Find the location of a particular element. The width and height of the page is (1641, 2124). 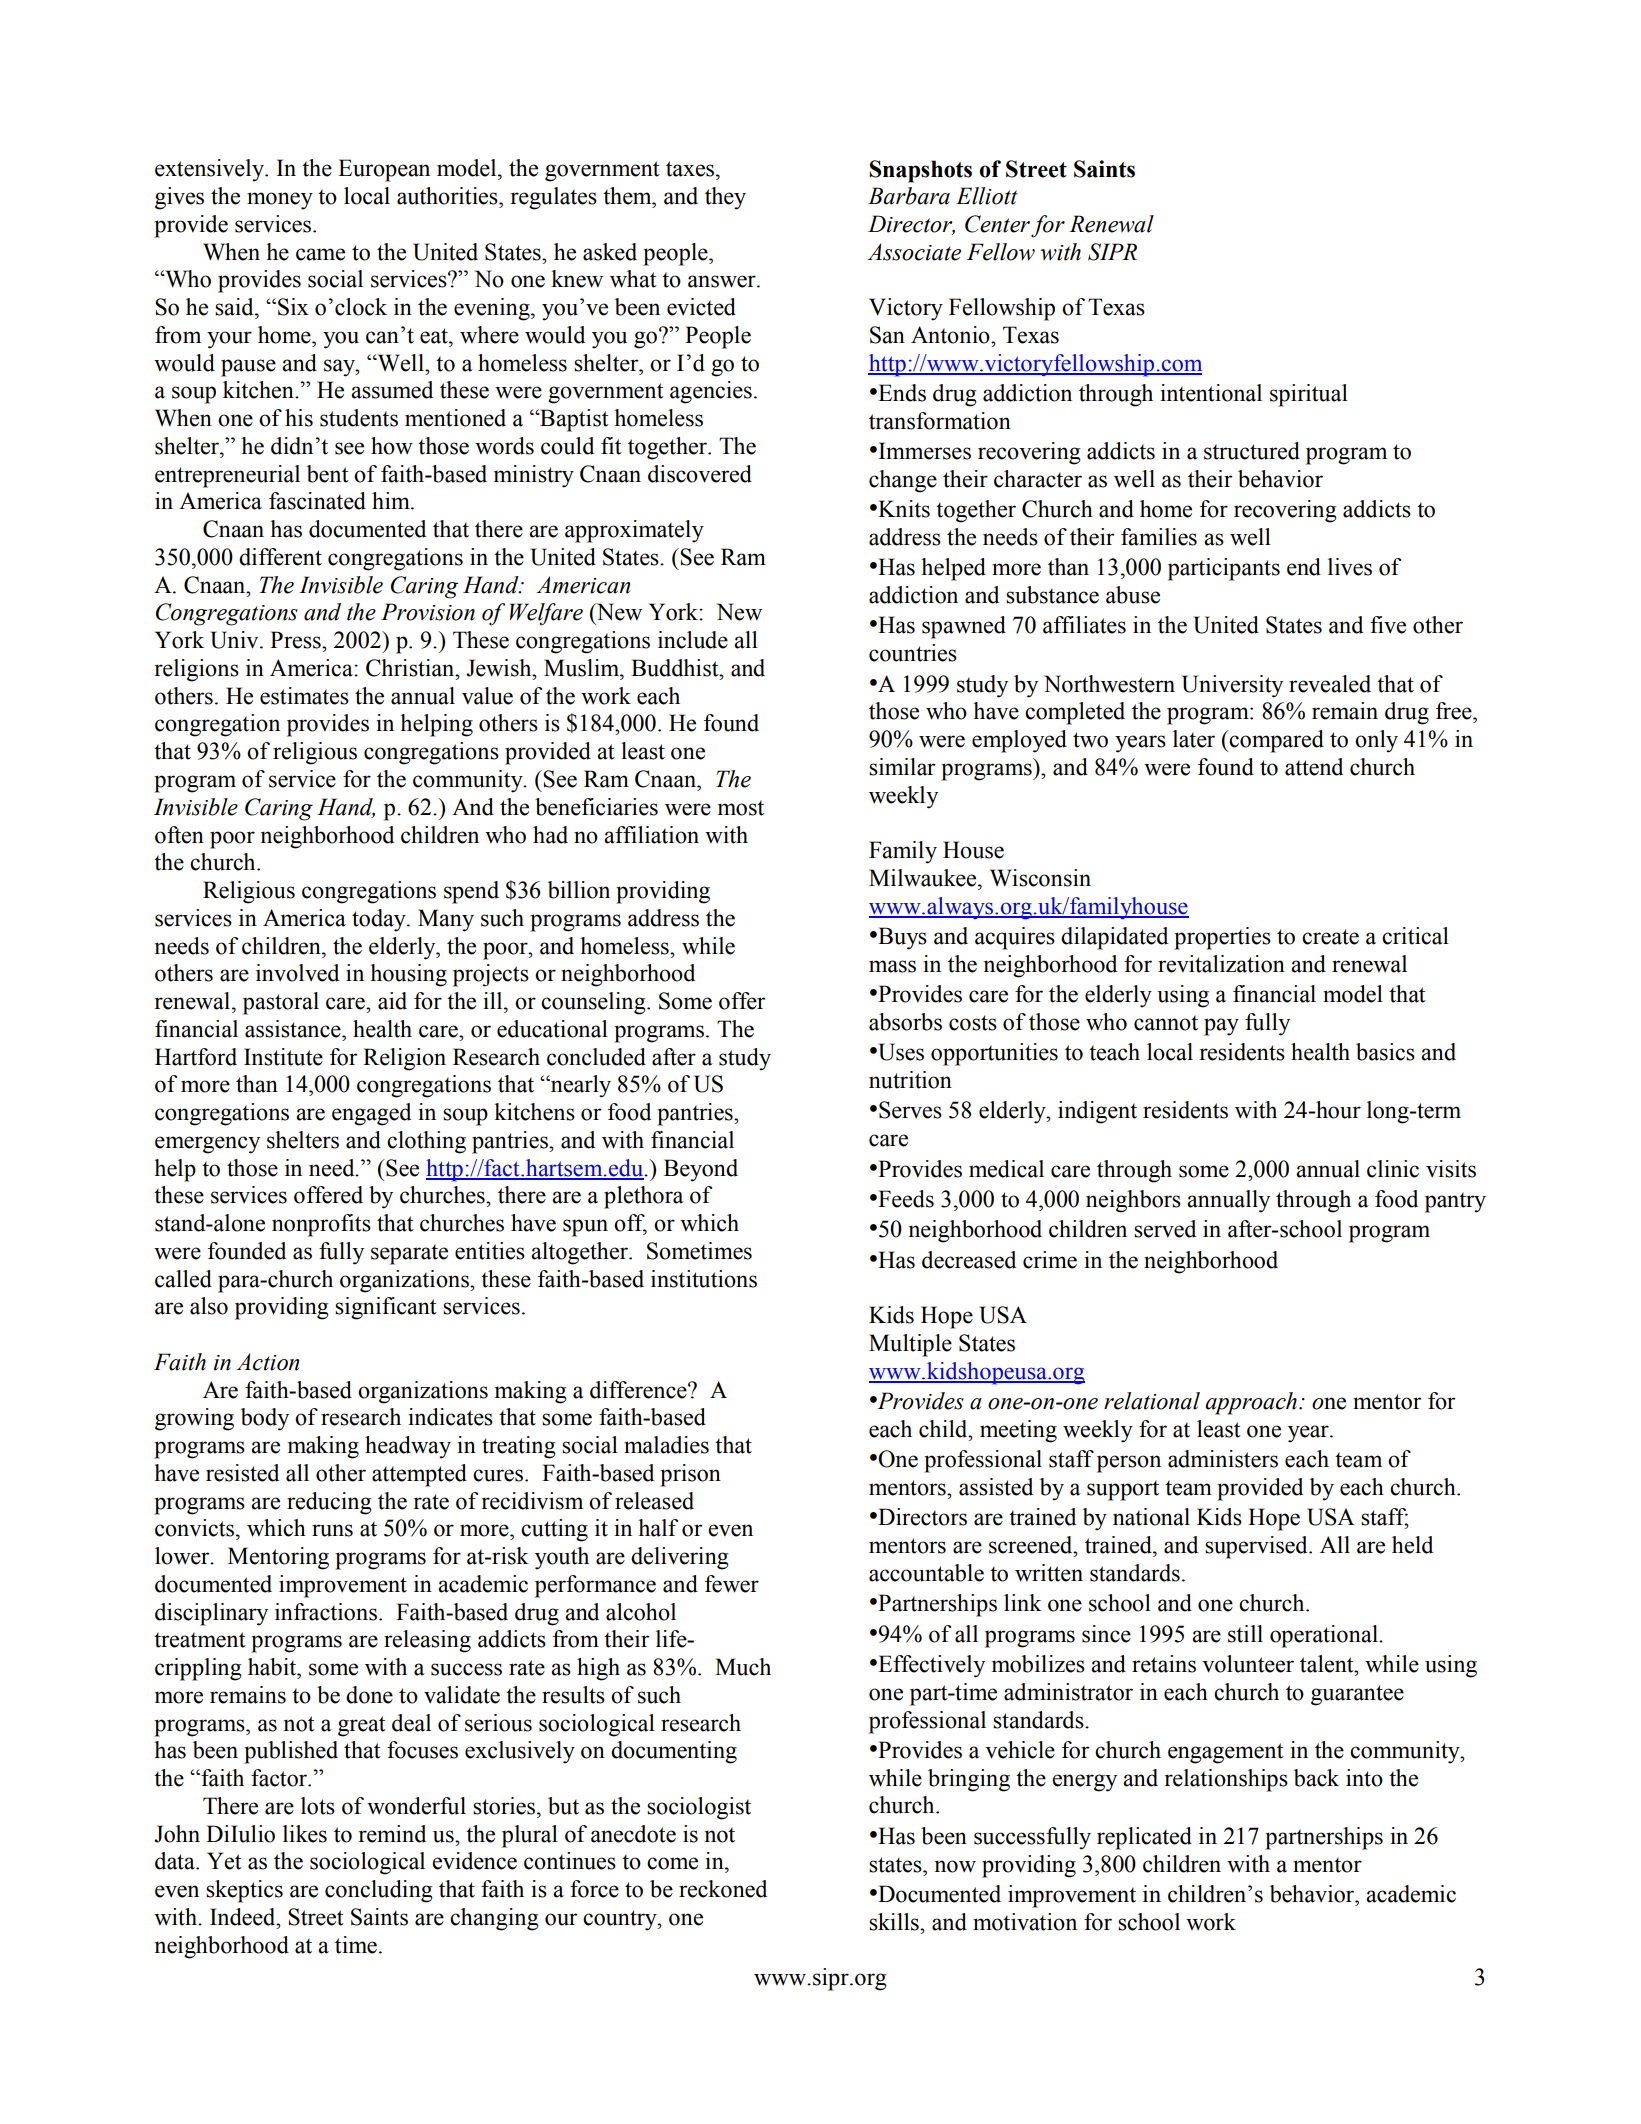

revealed is located at coordinates (1330, 684).
